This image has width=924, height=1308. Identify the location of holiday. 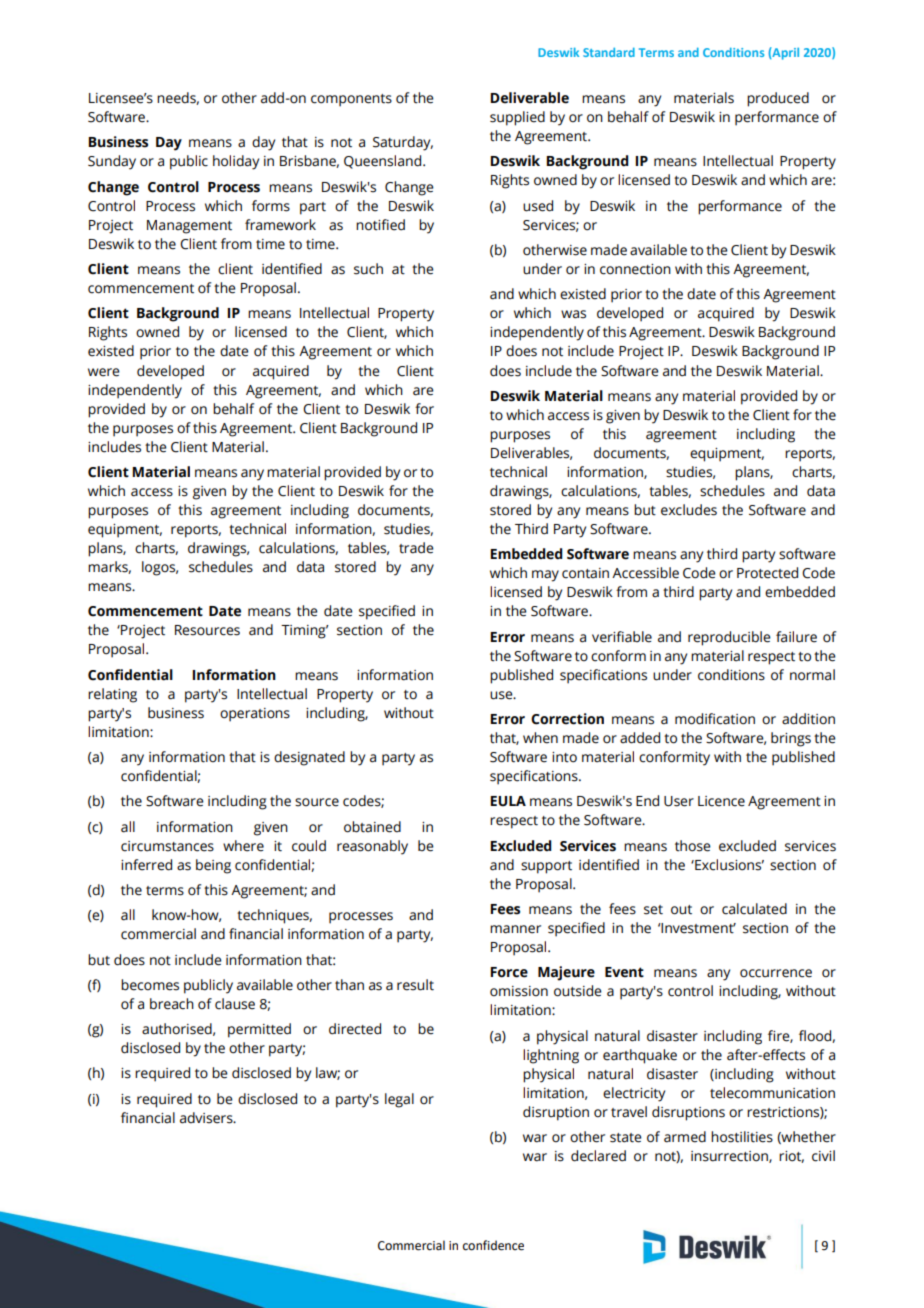
(236, 162).
